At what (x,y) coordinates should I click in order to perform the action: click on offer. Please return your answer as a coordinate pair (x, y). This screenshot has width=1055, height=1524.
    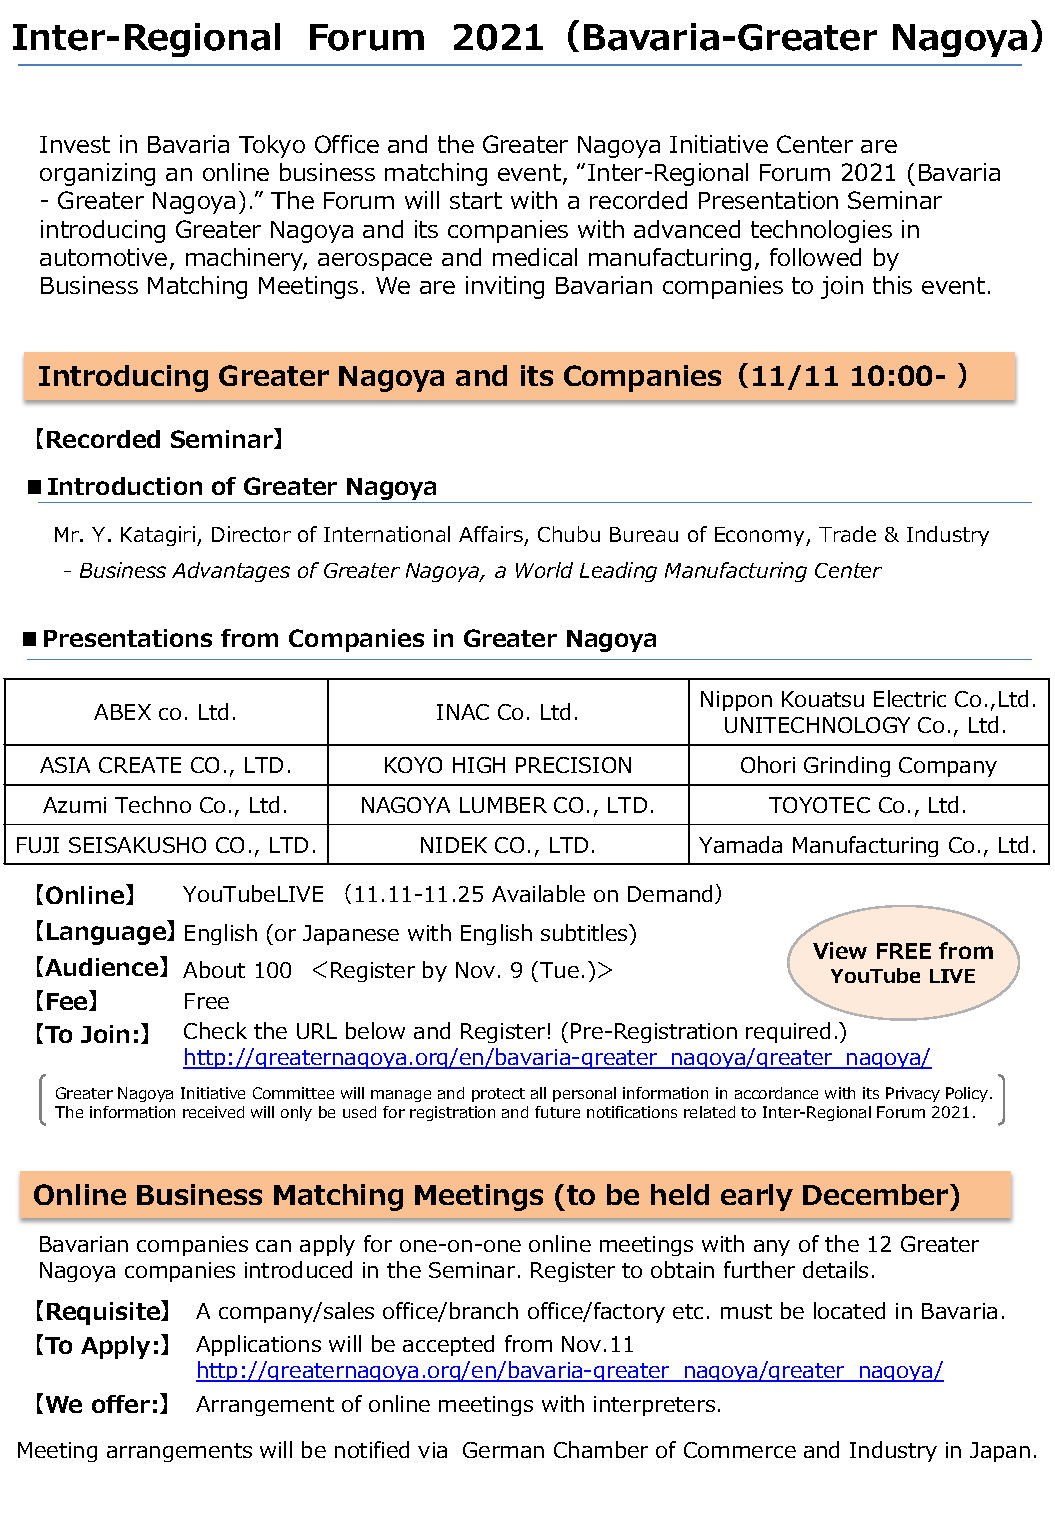
    Looking at the image, I should click on (121, 1404).
